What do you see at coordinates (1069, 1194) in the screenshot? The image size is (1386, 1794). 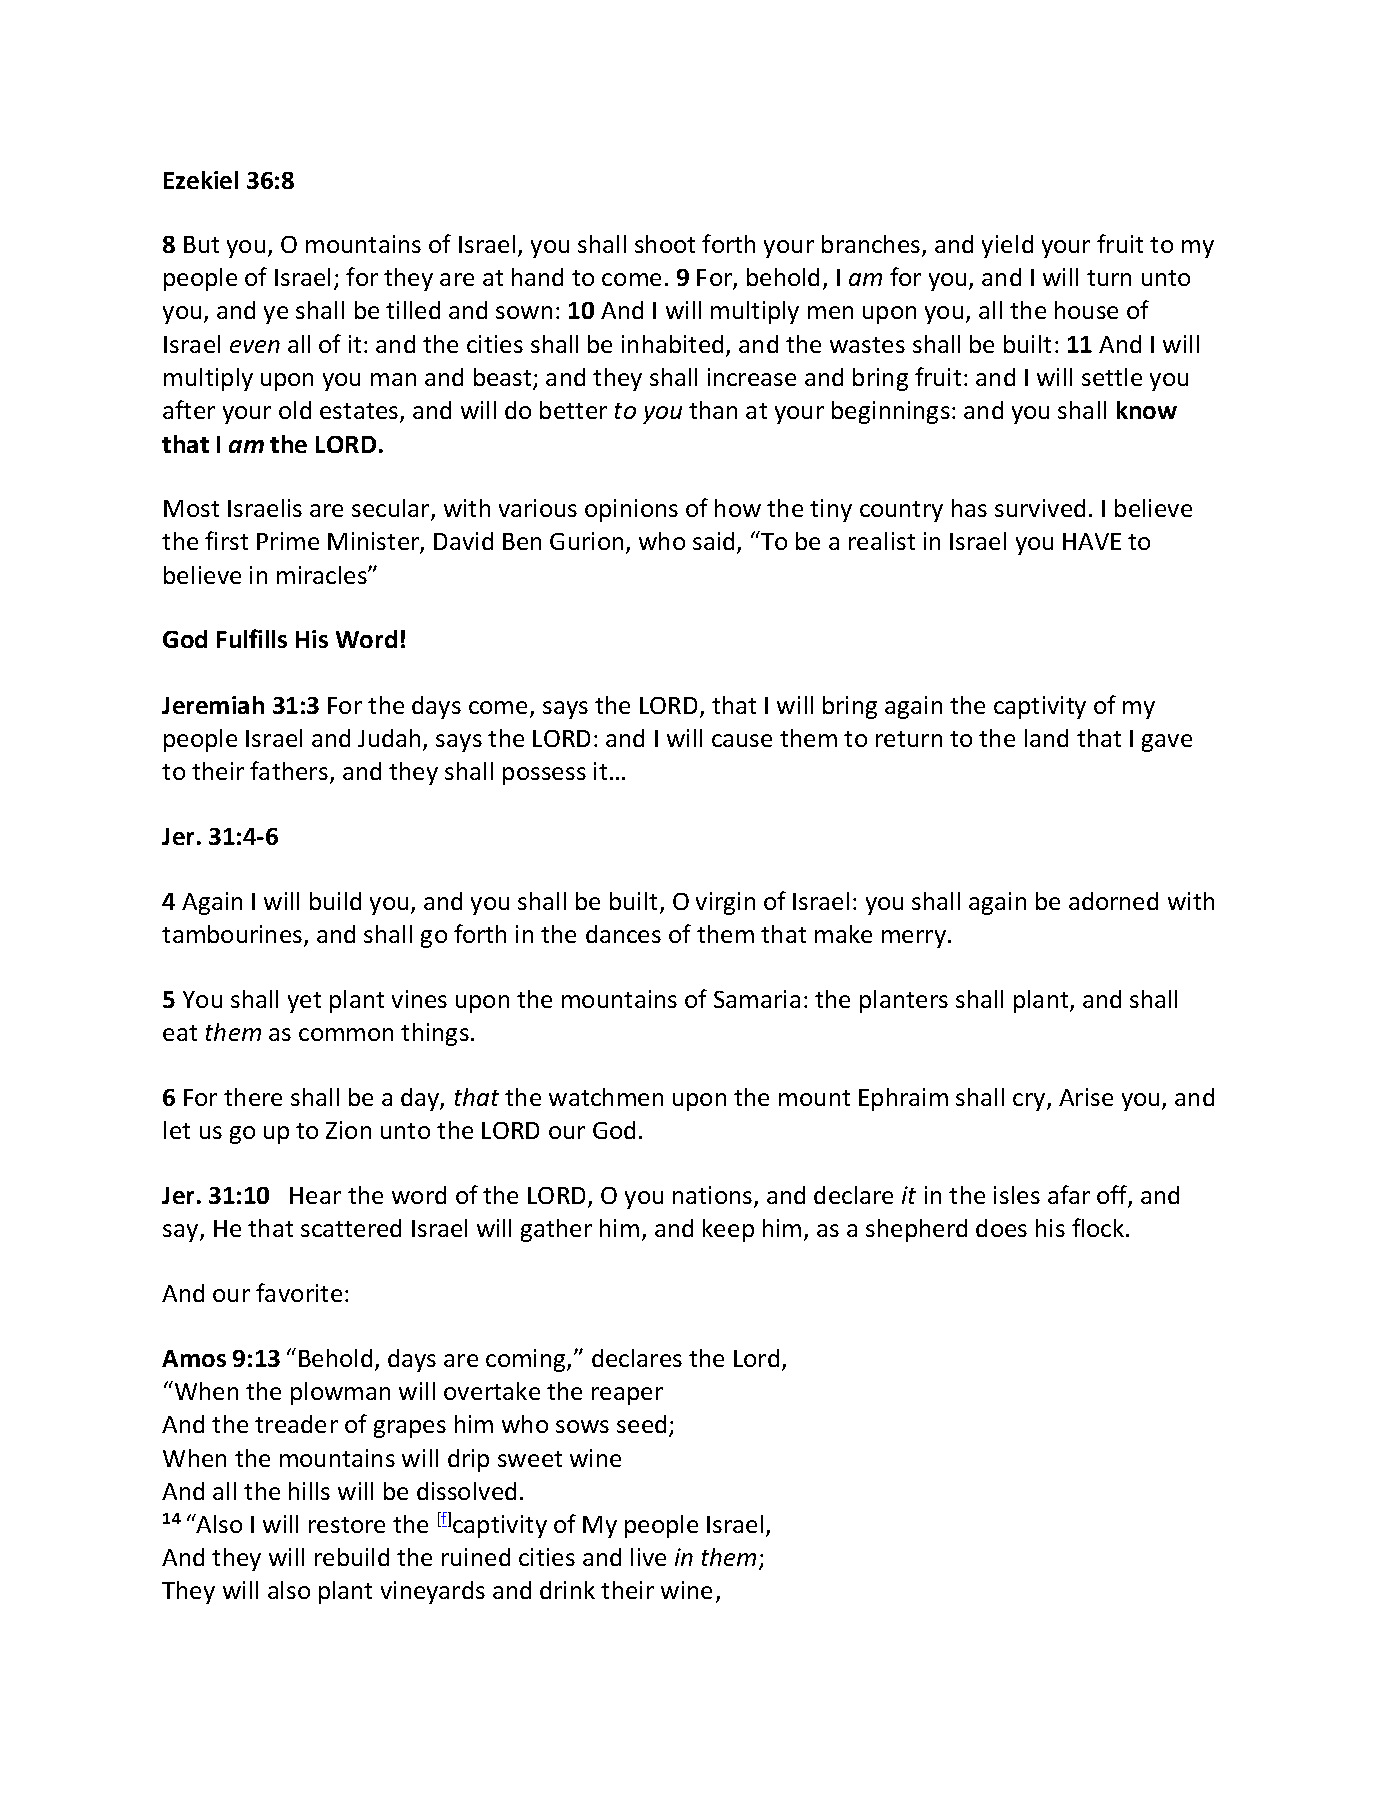 I see `afar` at bounding box center [1069, 1194].
